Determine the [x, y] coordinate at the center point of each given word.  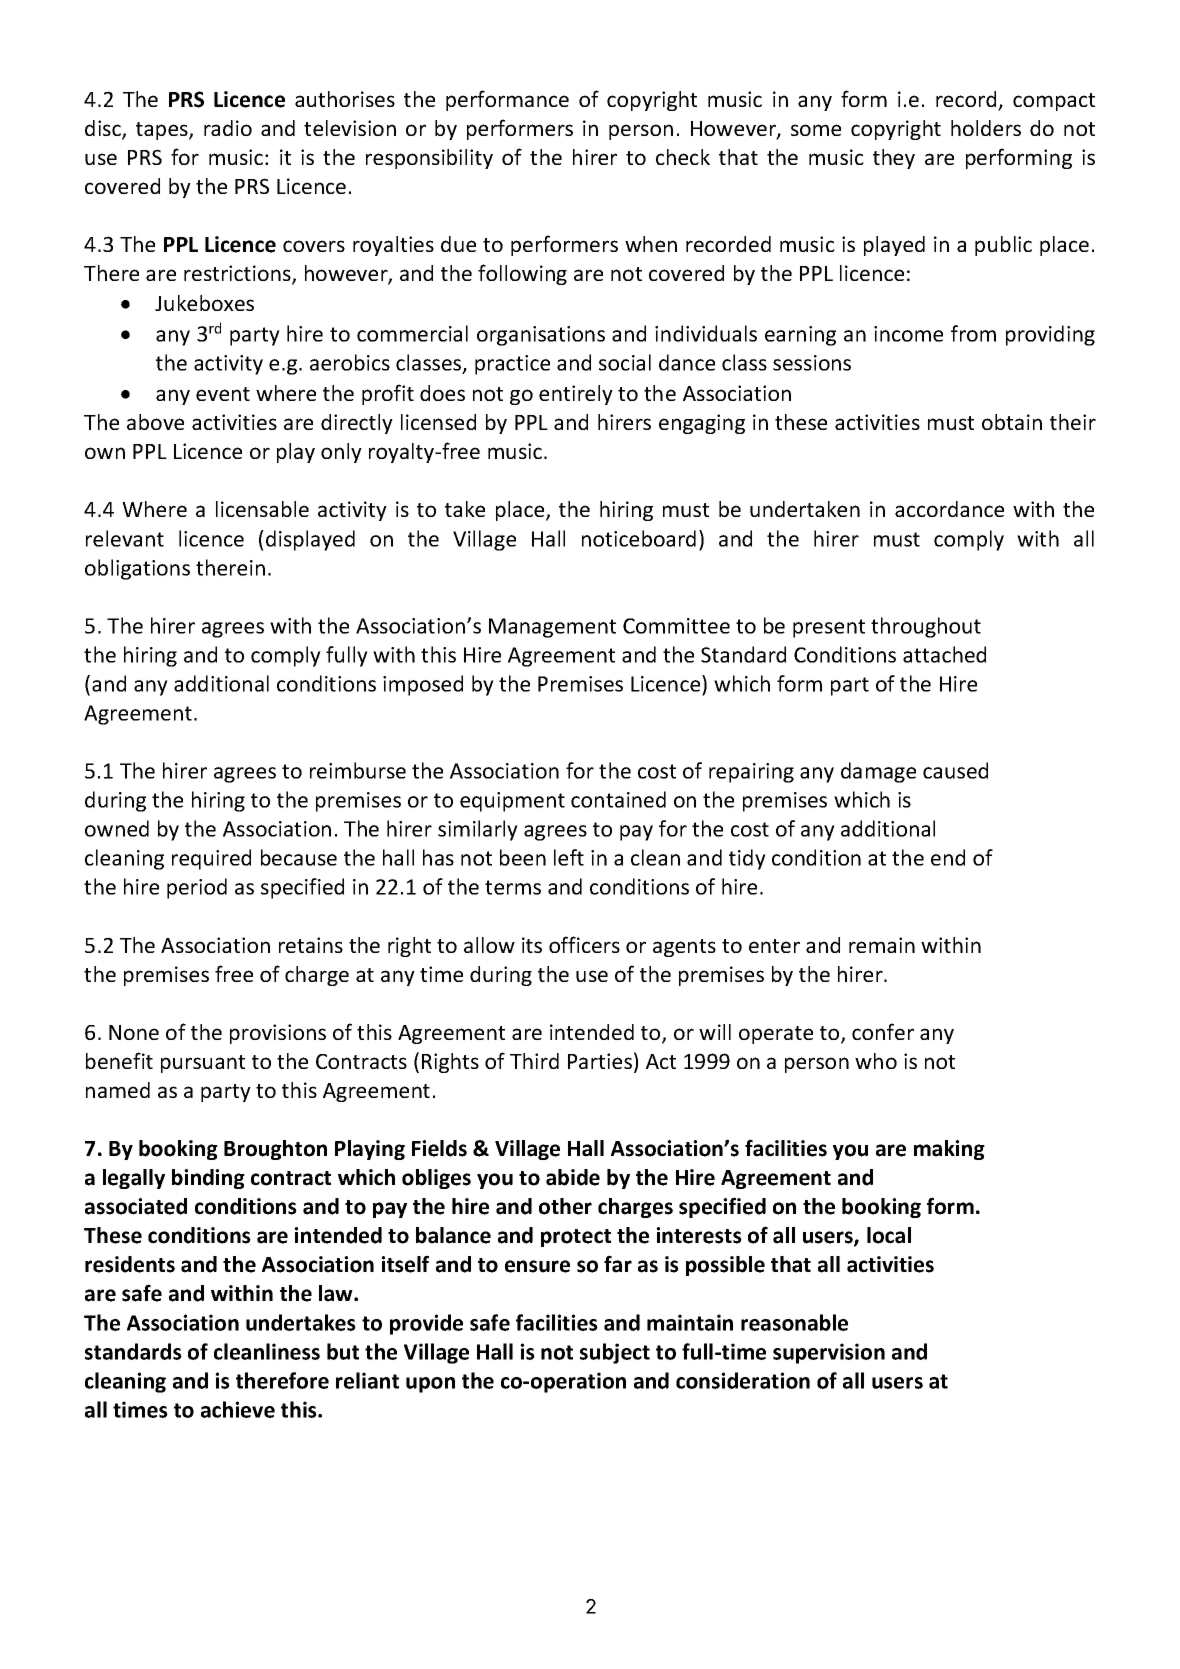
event [223, 394]
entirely [576, 395]
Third [534, 1061]
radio [228, 128]
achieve [238, 1409]
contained [618, 799]
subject [615, 1353]
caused [955, 770]
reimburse [358, 770]
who [876, 1061]
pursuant [203, 1064]
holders [986, 128]
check [683, 157]
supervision [829, 1353]
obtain [1012, 422]
